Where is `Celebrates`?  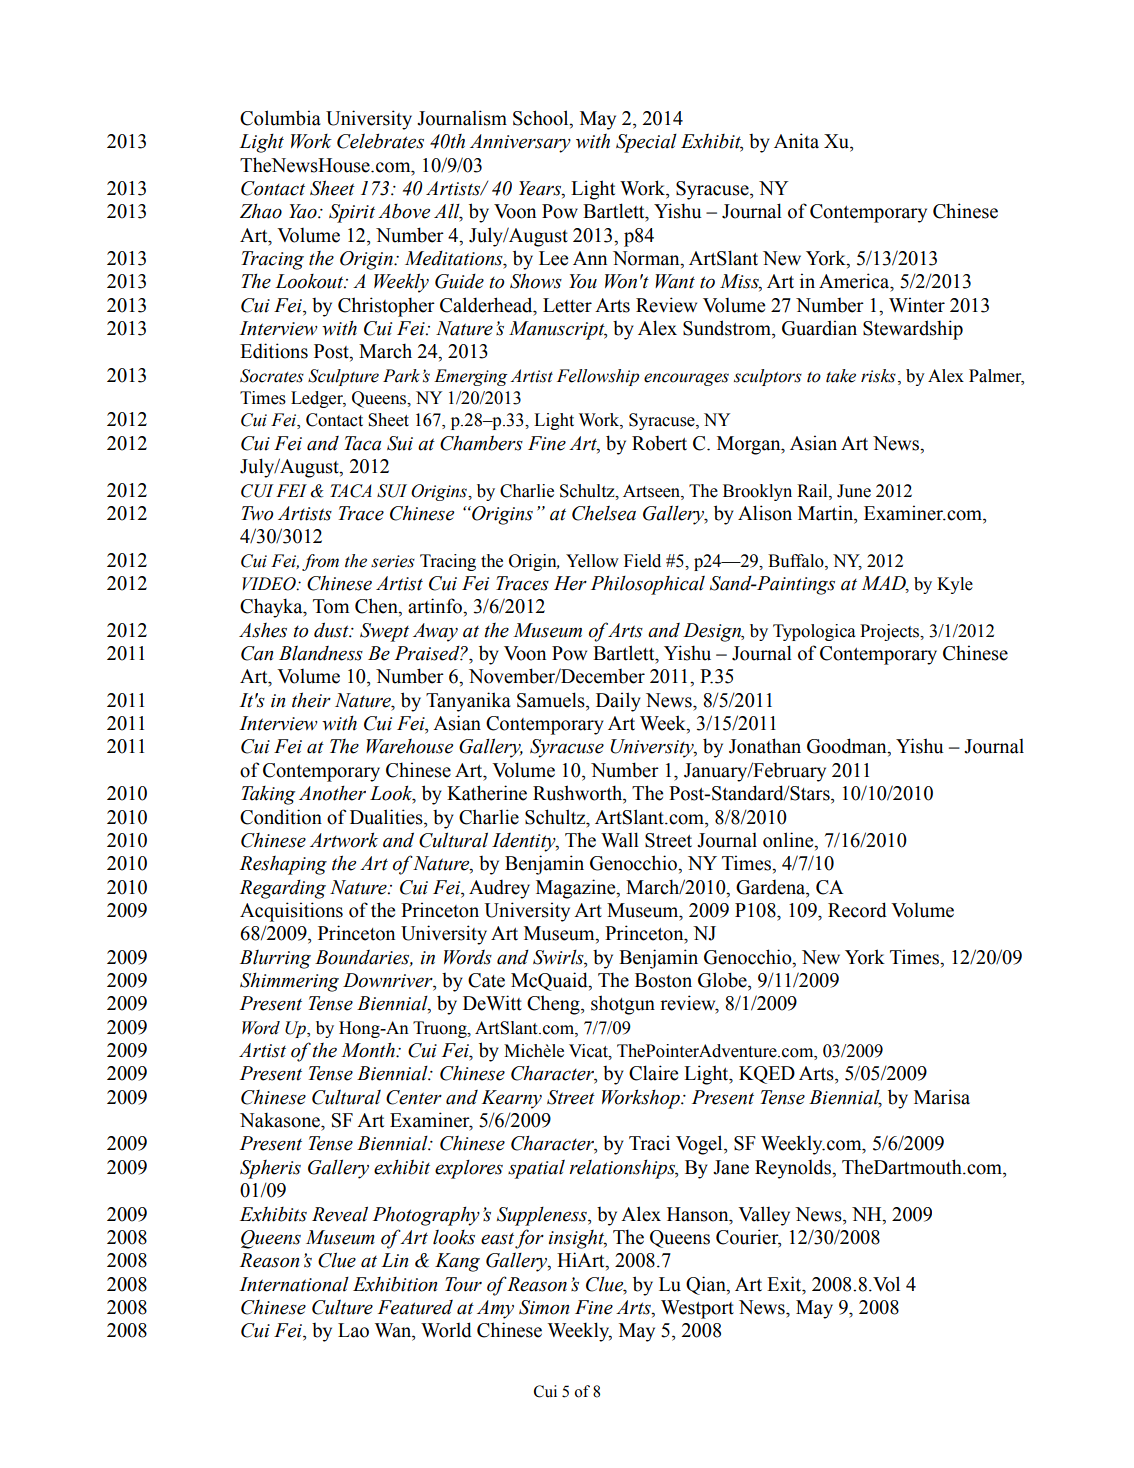
Celebrates is located at coordinates (380, 141).
